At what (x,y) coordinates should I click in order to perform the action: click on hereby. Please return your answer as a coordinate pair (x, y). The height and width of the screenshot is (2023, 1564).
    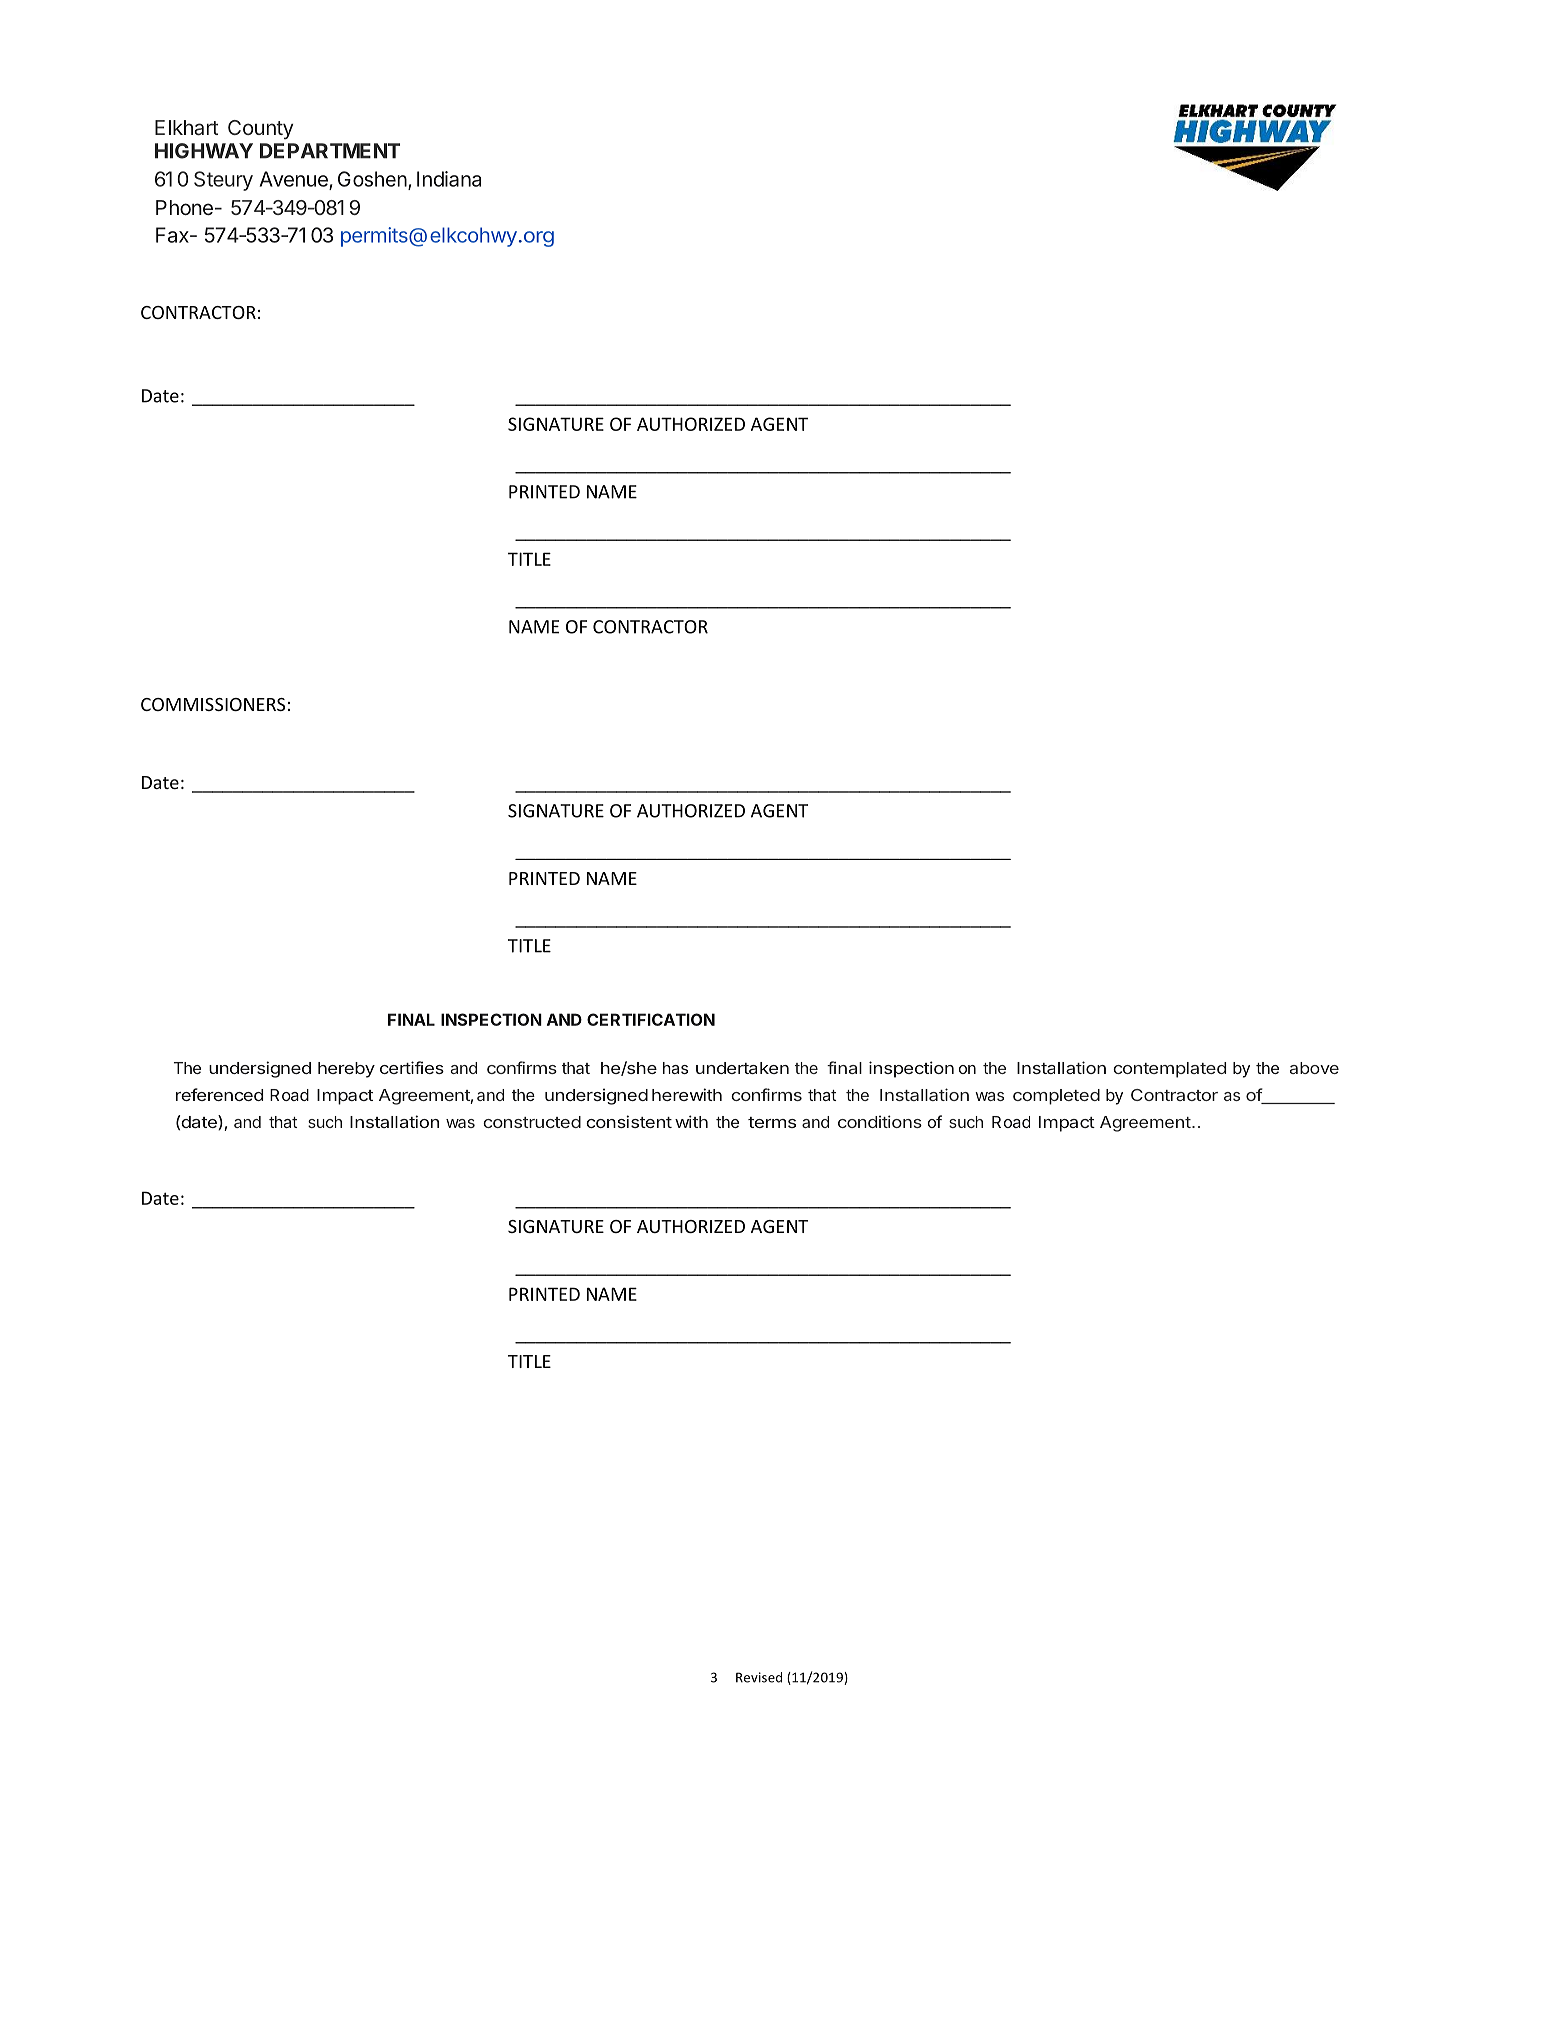
    Looking at the image, I should click on (346, 1070).
